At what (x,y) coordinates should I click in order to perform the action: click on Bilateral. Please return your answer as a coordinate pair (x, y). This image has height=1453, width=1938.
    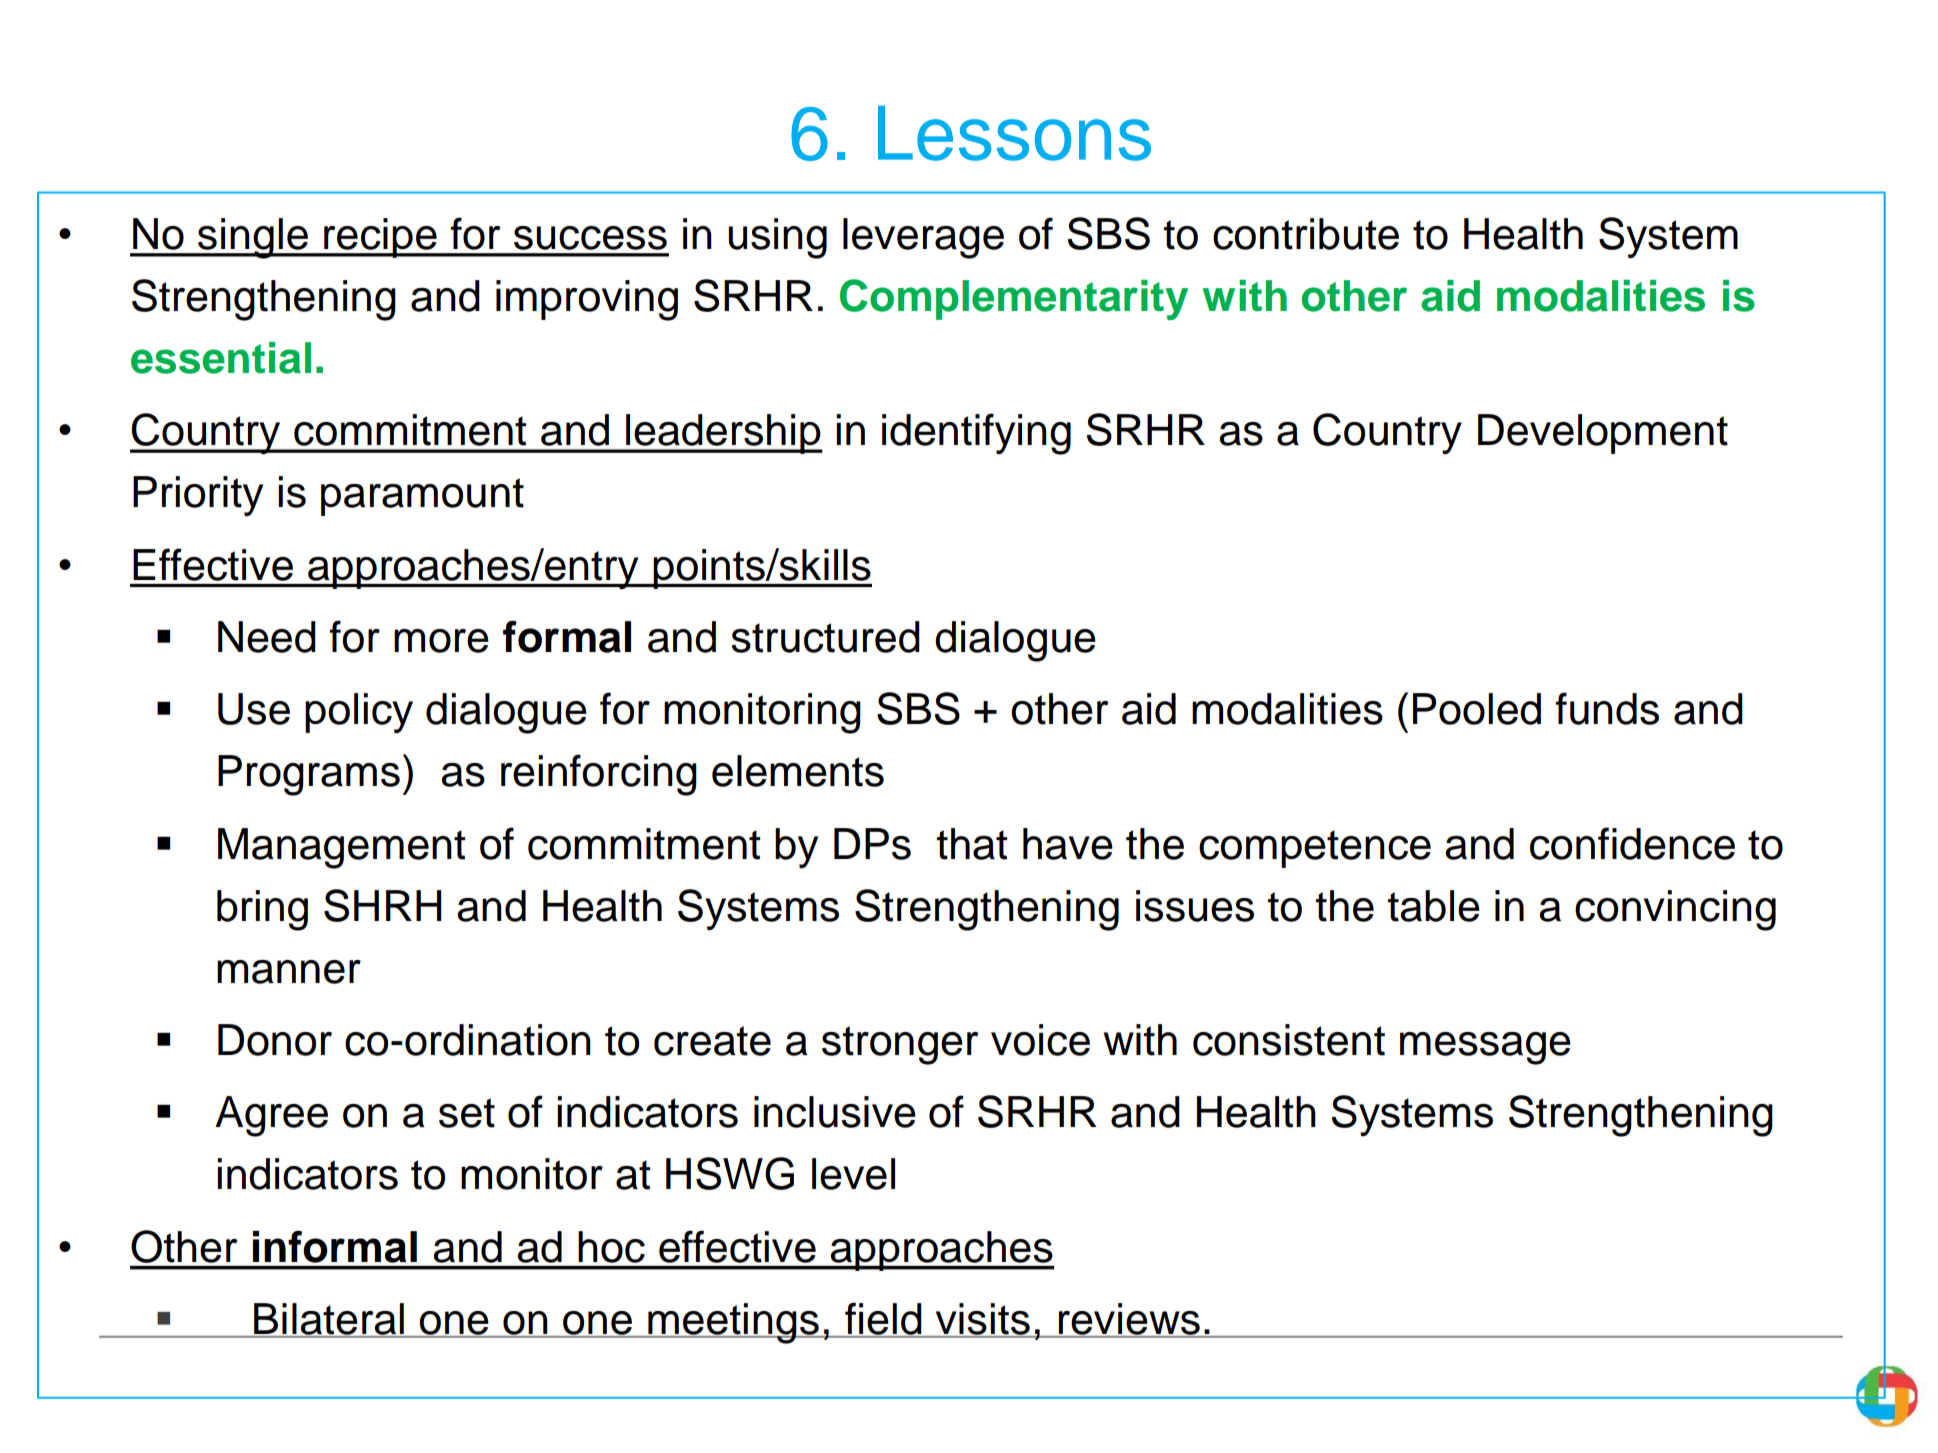
    Looking at the image, I should click on (329, 1320).
